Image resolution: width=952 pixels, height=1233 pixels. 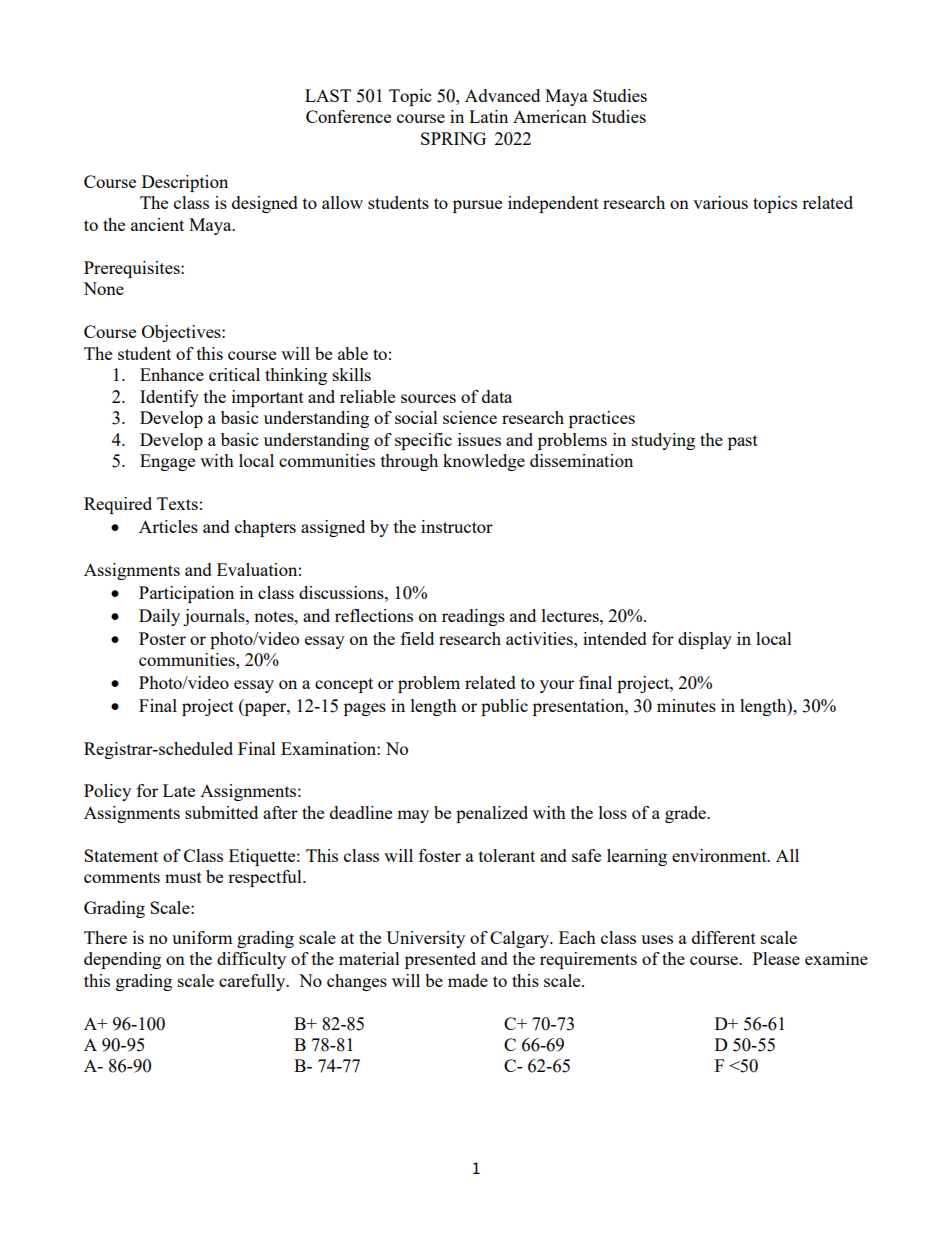 I want to click on Description, so click(x=185, y=183).
